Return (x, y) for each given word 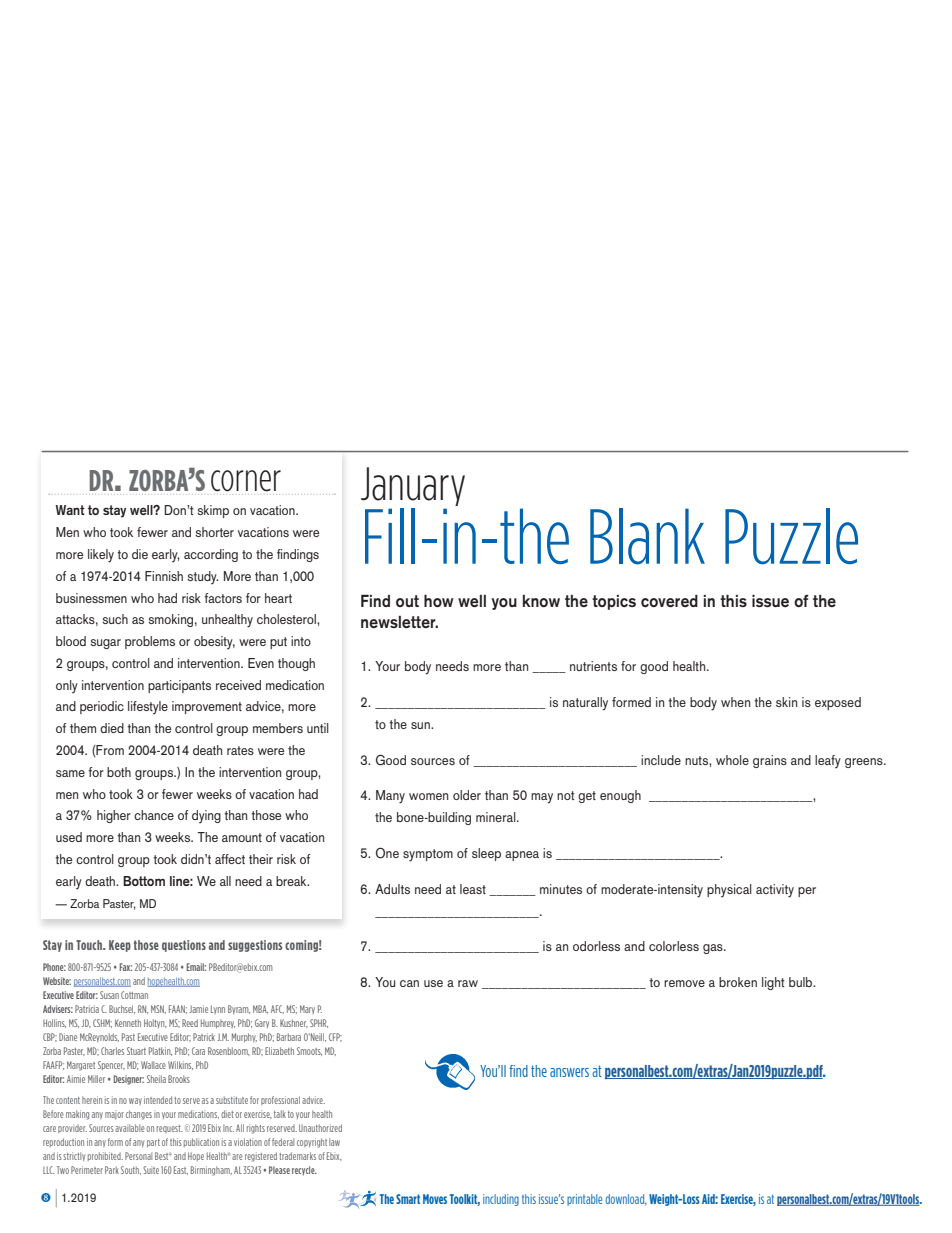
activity (775, 891)
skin (786, 702)
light (773, 983)
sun (421, 725)
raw (468, 983)
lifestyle (148, 707)
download (626, 1200)
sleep (486, 854)
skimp (213, 511)
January (413, 486)
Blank (647, 536)
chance (154, 815)
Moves (435, 1199)
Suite (151, 1170)
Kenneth (128, 1023)
